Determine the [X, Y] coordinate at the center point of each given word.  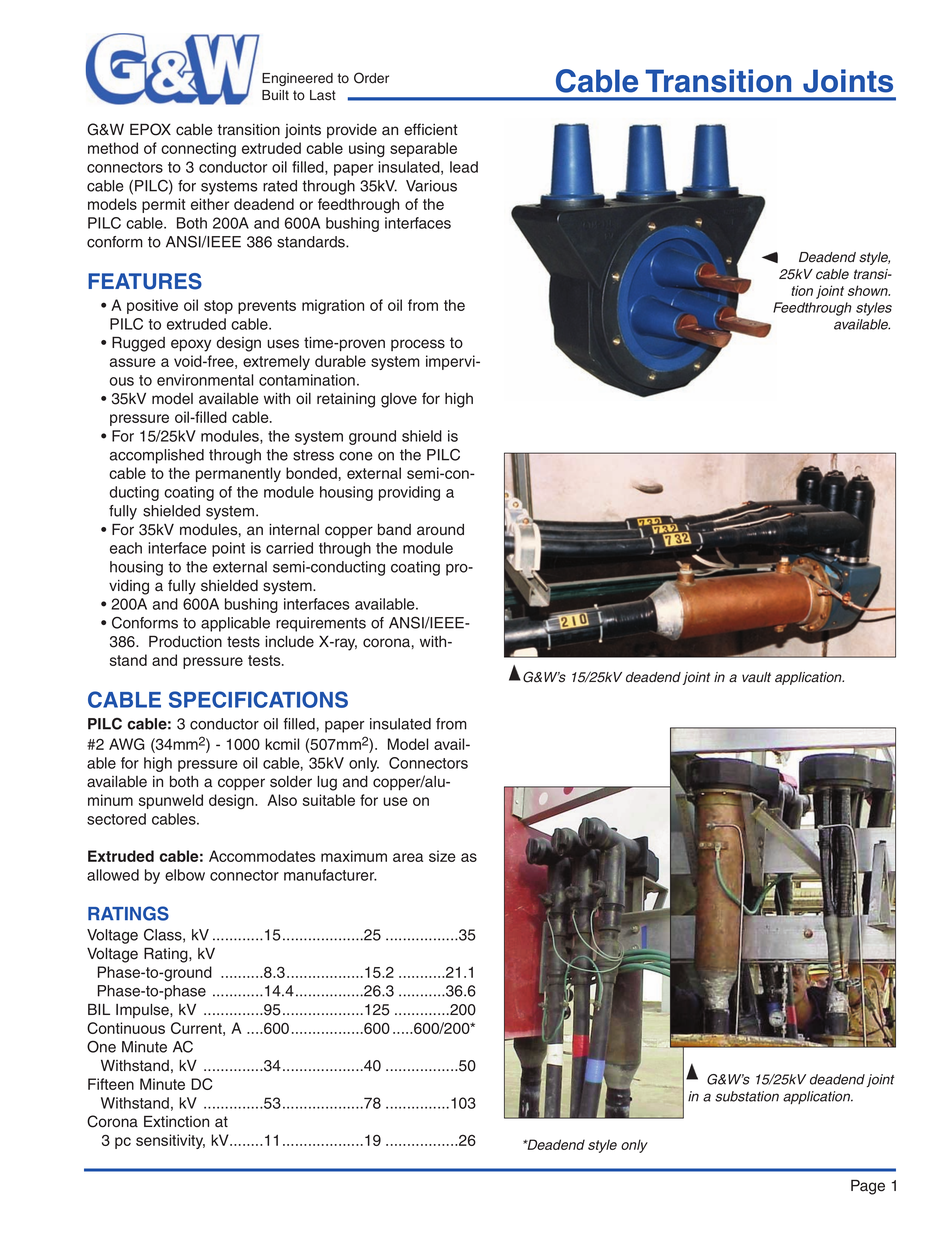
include [289, 642]
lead [464, 167]
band [394, 530]
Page [868, 1187]
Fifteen [111, 1084]
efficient [431, 129]
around [440, 530]
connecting [198, 149]
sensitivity [170, 1141]
